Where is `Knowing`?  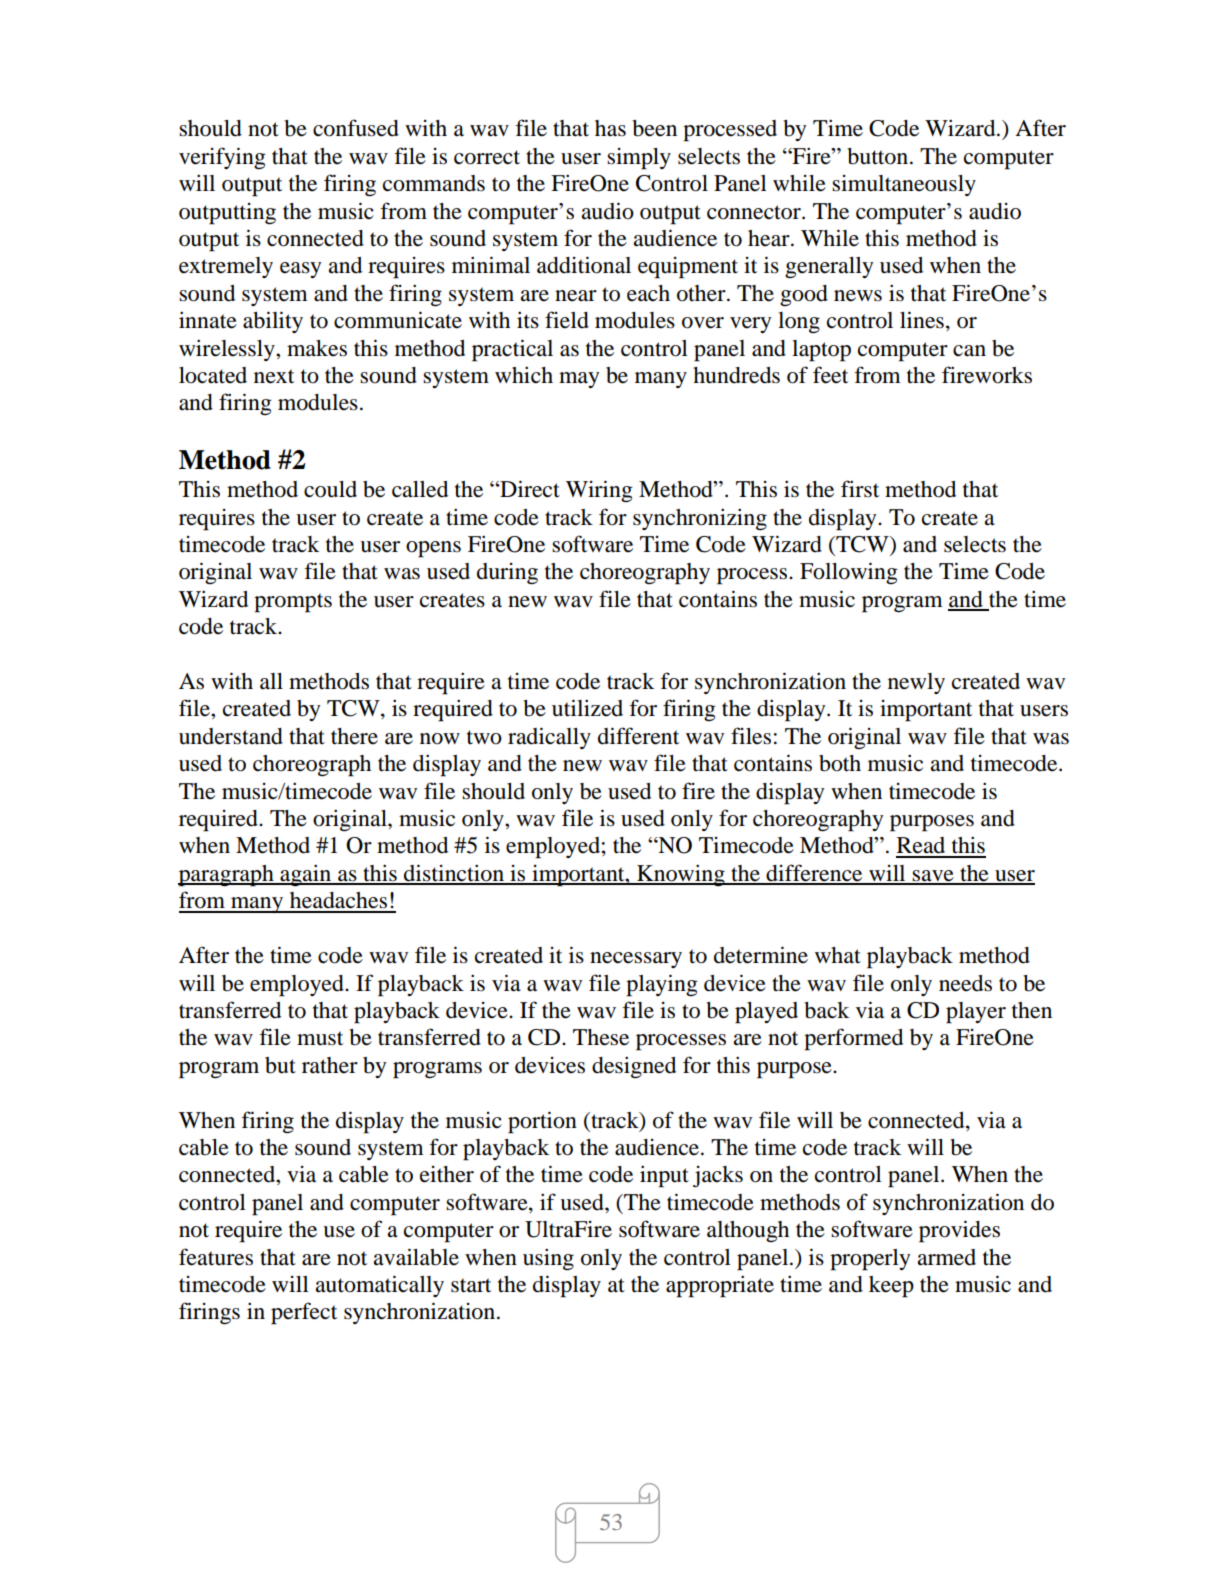
Knowing is located at coordinates (681, 875).
